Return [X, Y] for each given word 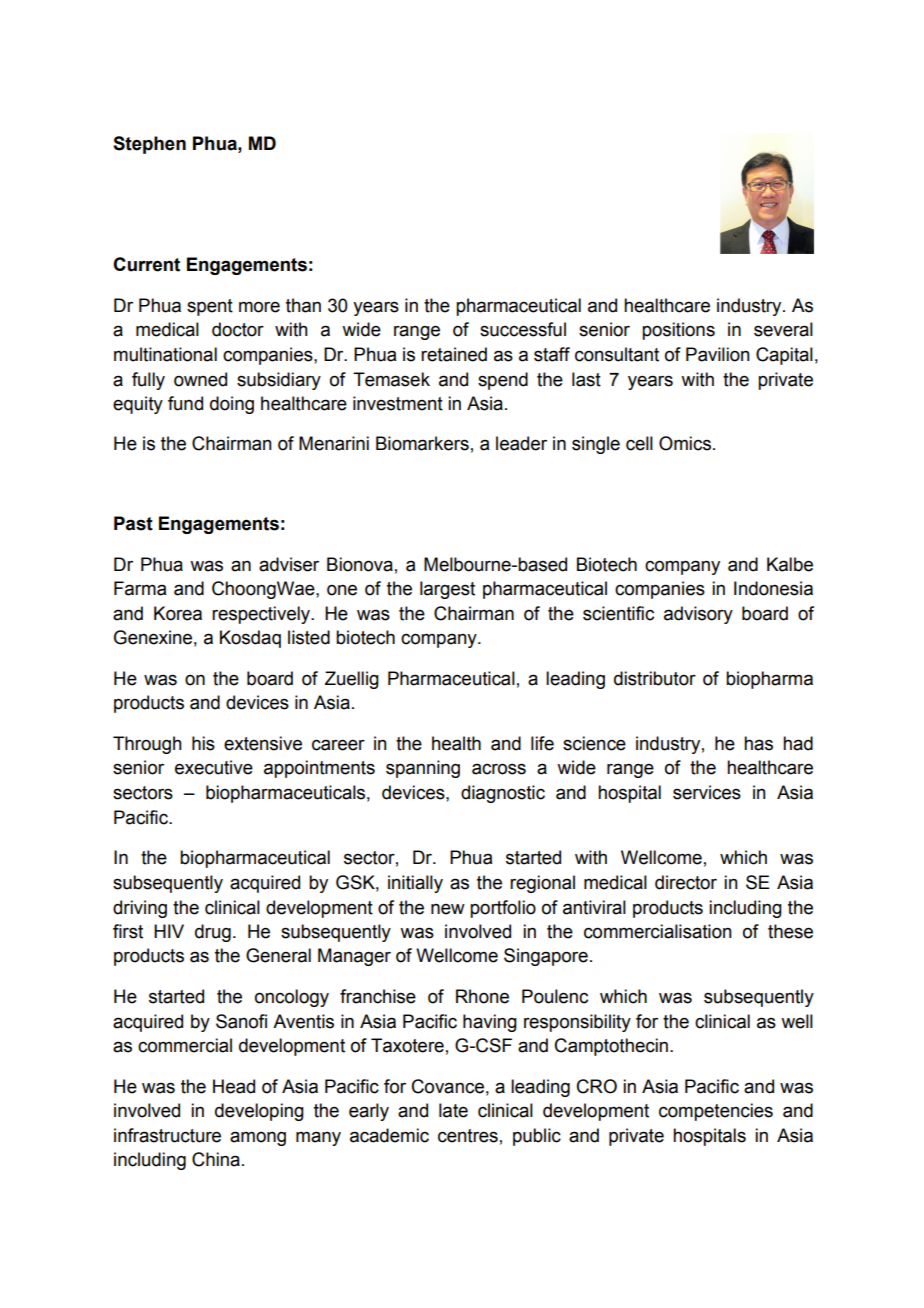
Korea [178, 613]
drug [213, 933]
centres [468, 1136]
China [216, 1159]
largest [447, 590]
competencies [716, 1112]
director [686, 882]
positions [678, 331]
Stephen [149, 145]
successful [523, 329]
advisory [698, 615]
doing [232, 405]
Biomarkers [422, 443]
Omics [685, 443]
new [448, 909]
